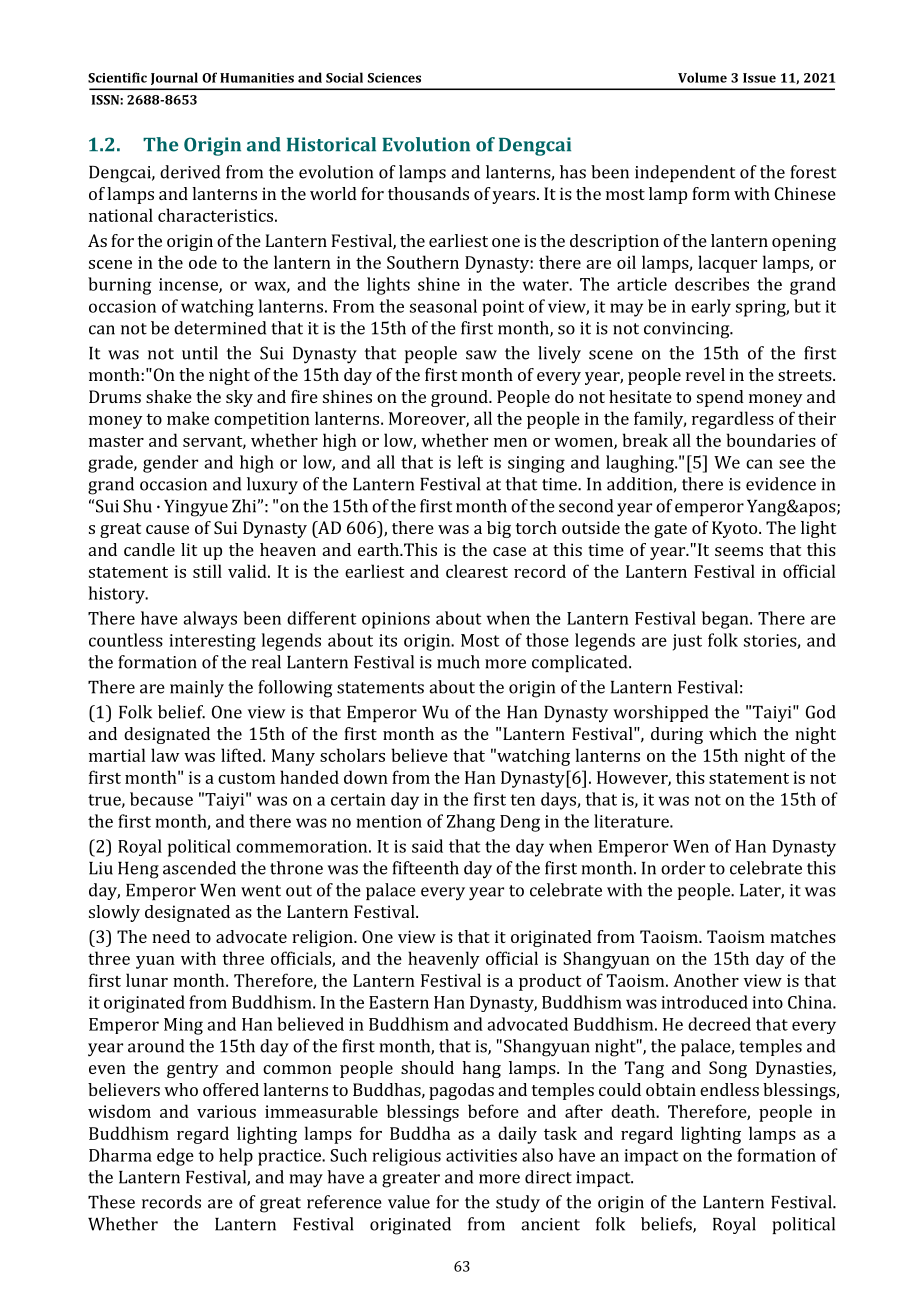  What do you see at coordinates (683, 868) in the screenshot?
I see `order` at bounding box center [683, 868].
